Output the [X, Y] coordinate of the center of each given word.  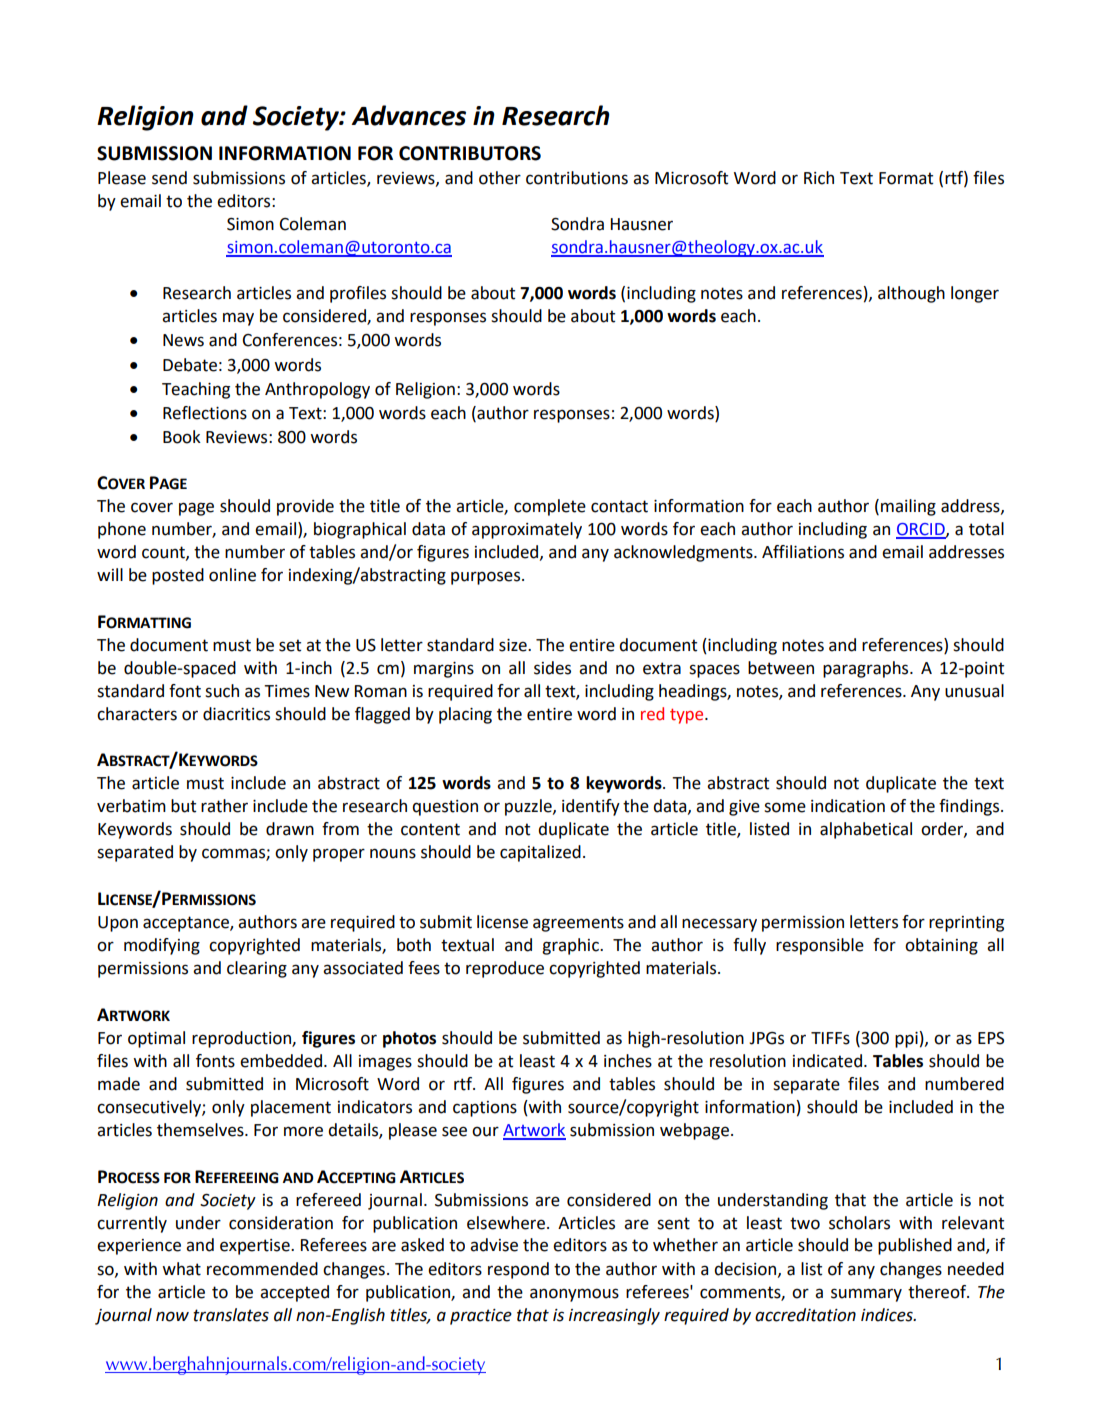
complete [550, 507]
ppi [906, 1040]
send [169, 178]
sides [552, 668]
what [181, 1269]
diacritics [236, 714]
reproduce [505, 969]
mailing [908, 507]
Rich [819, 178]
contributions [577, 178]
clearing [257, 969]
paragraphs [867, 669]
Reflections [205, 413]
